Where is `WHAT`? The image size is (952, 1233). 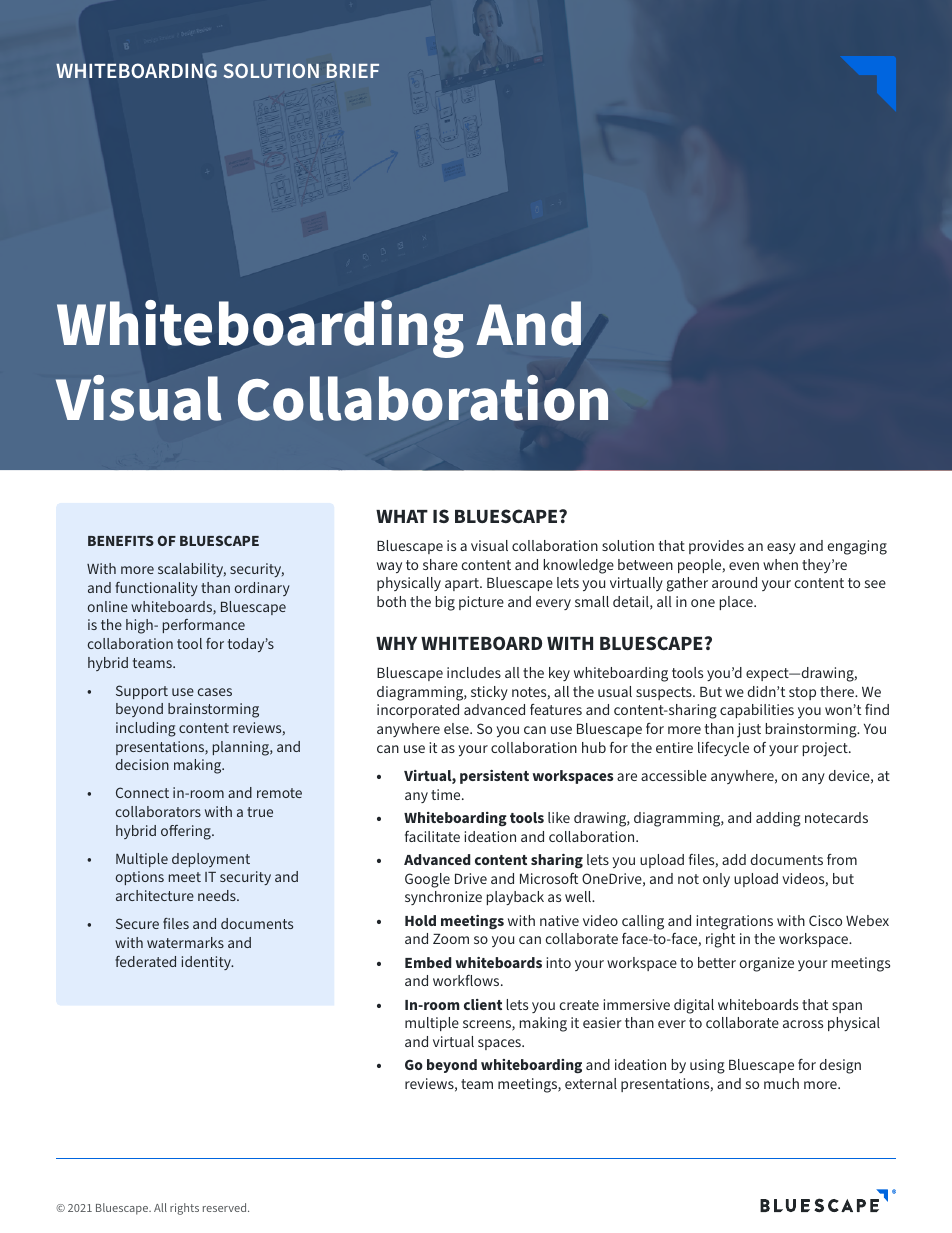 WHAT is located at coordinates (402, 516).
